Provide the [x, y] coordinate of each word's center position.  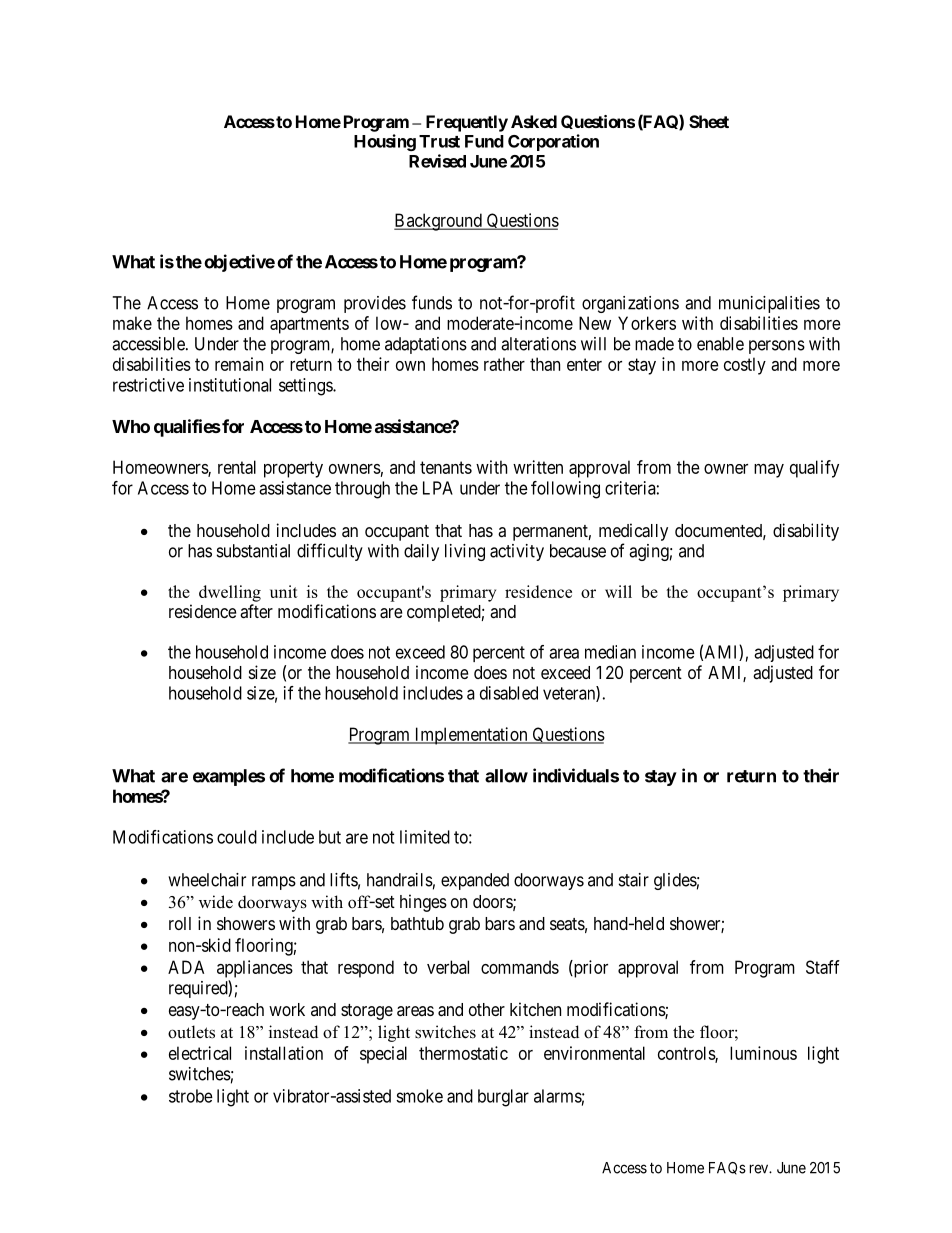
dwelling [230, 593]
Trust [439, 141]
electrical [200, 1053]
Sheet [709, 121]
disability [806, 532]
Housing [385, 142]
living [465, 552]
